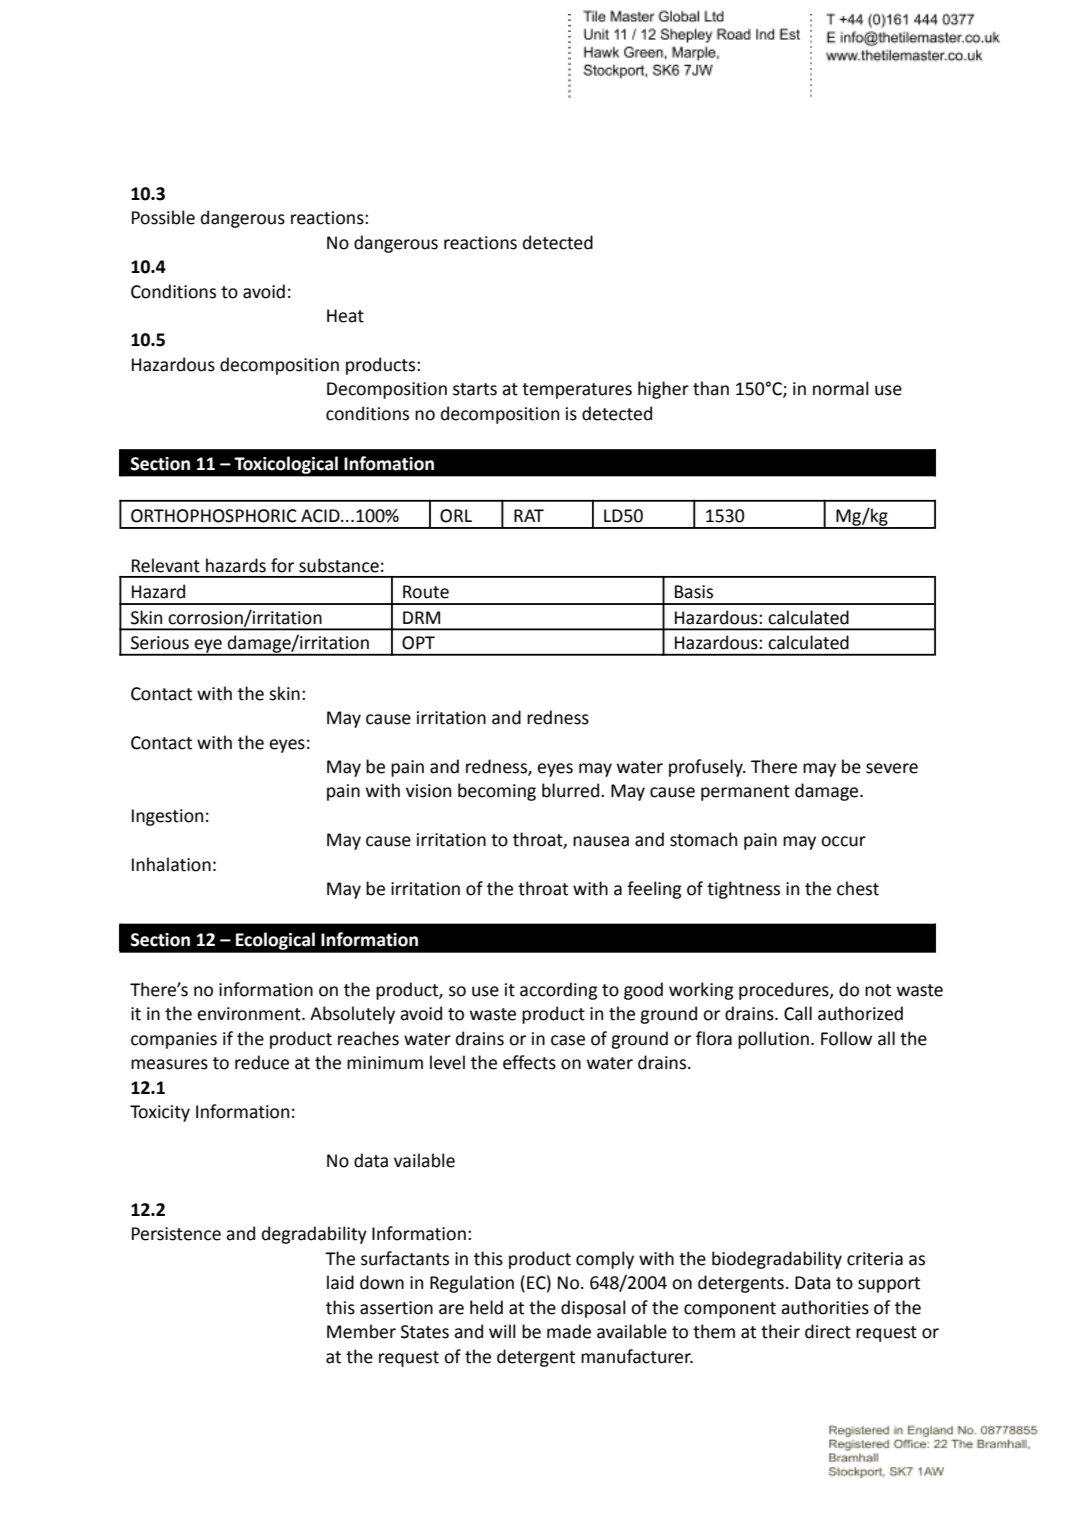 This image has height=1525, width=1079. What do you see at coordinates (497, 792) in the image?
I see `becoming` at bounding box center [497, 792].
